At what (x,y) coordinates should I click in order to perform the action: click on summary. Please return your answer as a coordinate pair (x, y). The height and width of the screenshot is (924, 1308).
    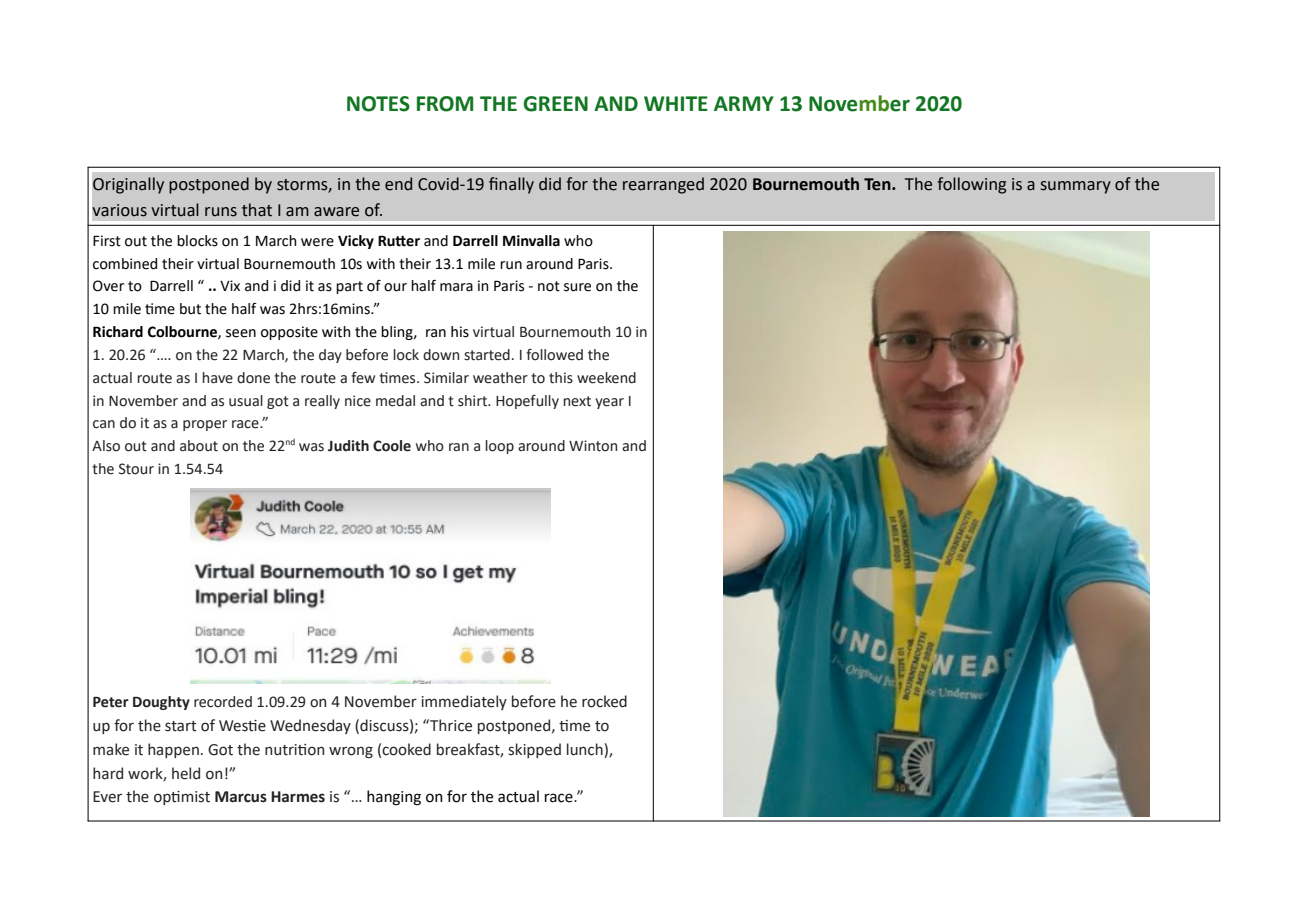
    Looking at the image, I should click on (1076, 187).
